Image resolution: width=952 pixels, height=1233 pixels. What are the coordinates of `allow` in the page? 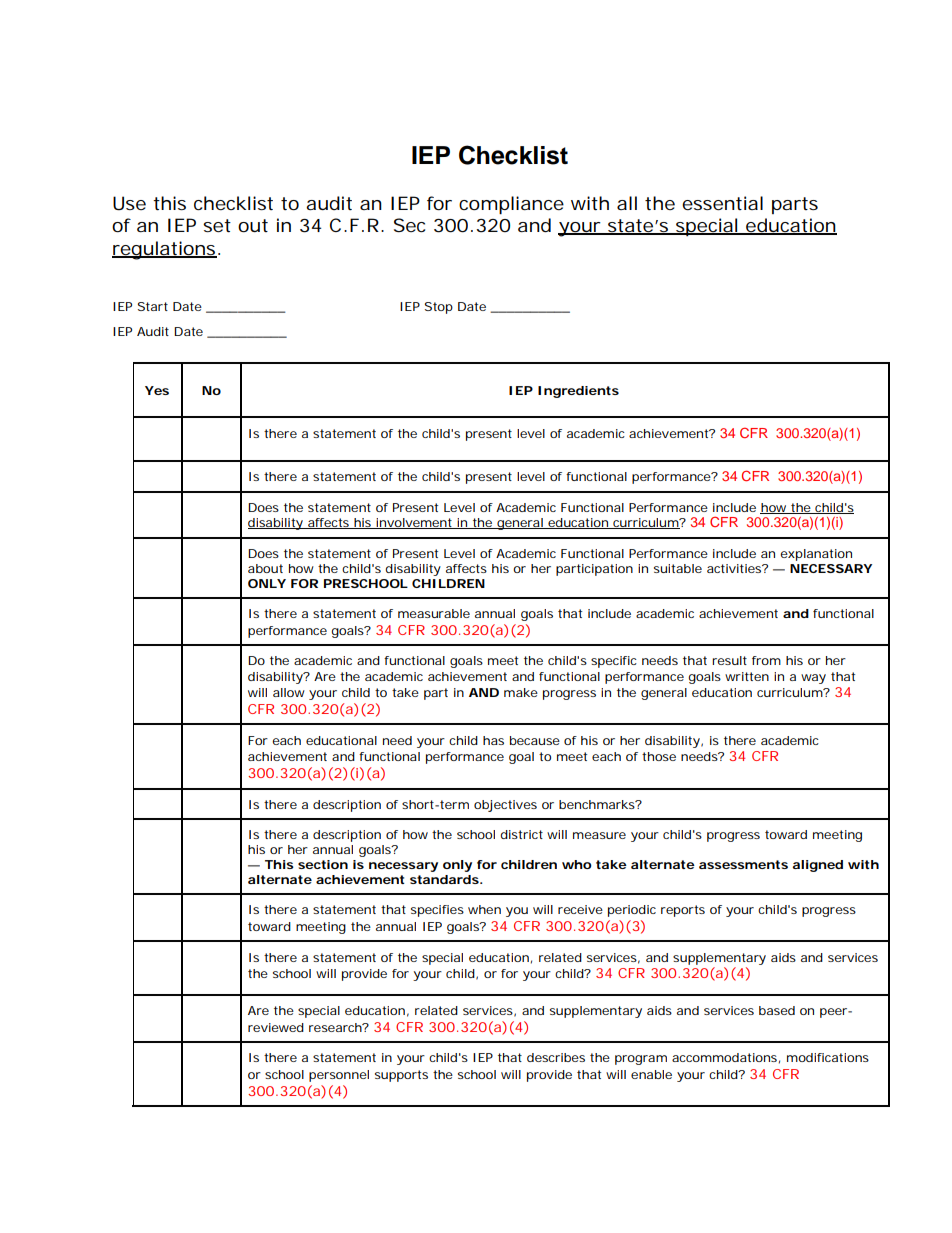 It's located at (289, 692).
